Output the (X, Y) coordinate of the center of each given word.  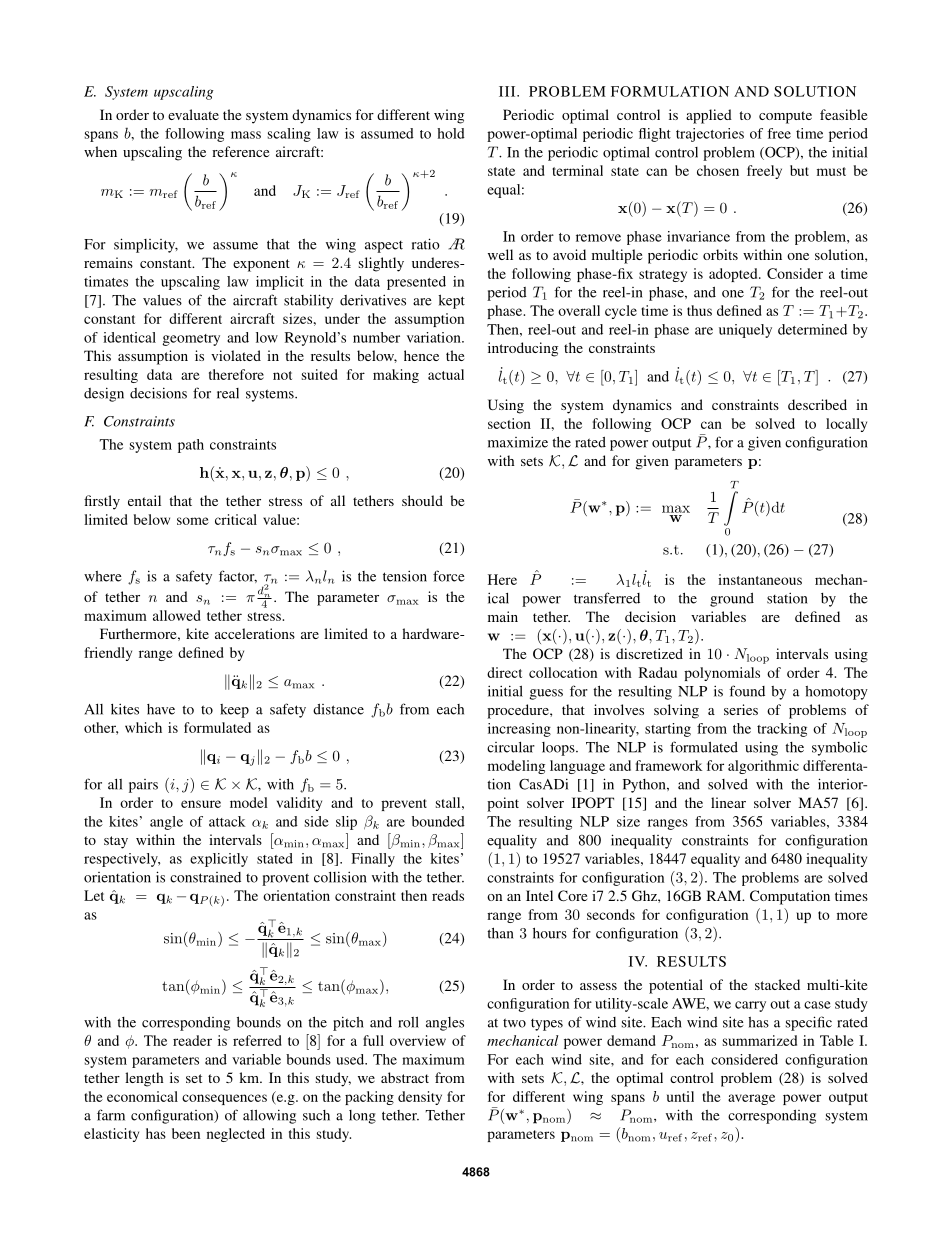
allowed (177, 615)
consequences (224, 1099)
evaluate (193, 114)
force (449, 576)
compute (785, 117)
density (420, 1098)
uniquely (745, 331)
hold (451, 133)
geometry (191, 340)
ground (732, 600)
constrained (205, 877)
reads (448, 895)
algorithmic (763, 767)
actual (446, 374)
